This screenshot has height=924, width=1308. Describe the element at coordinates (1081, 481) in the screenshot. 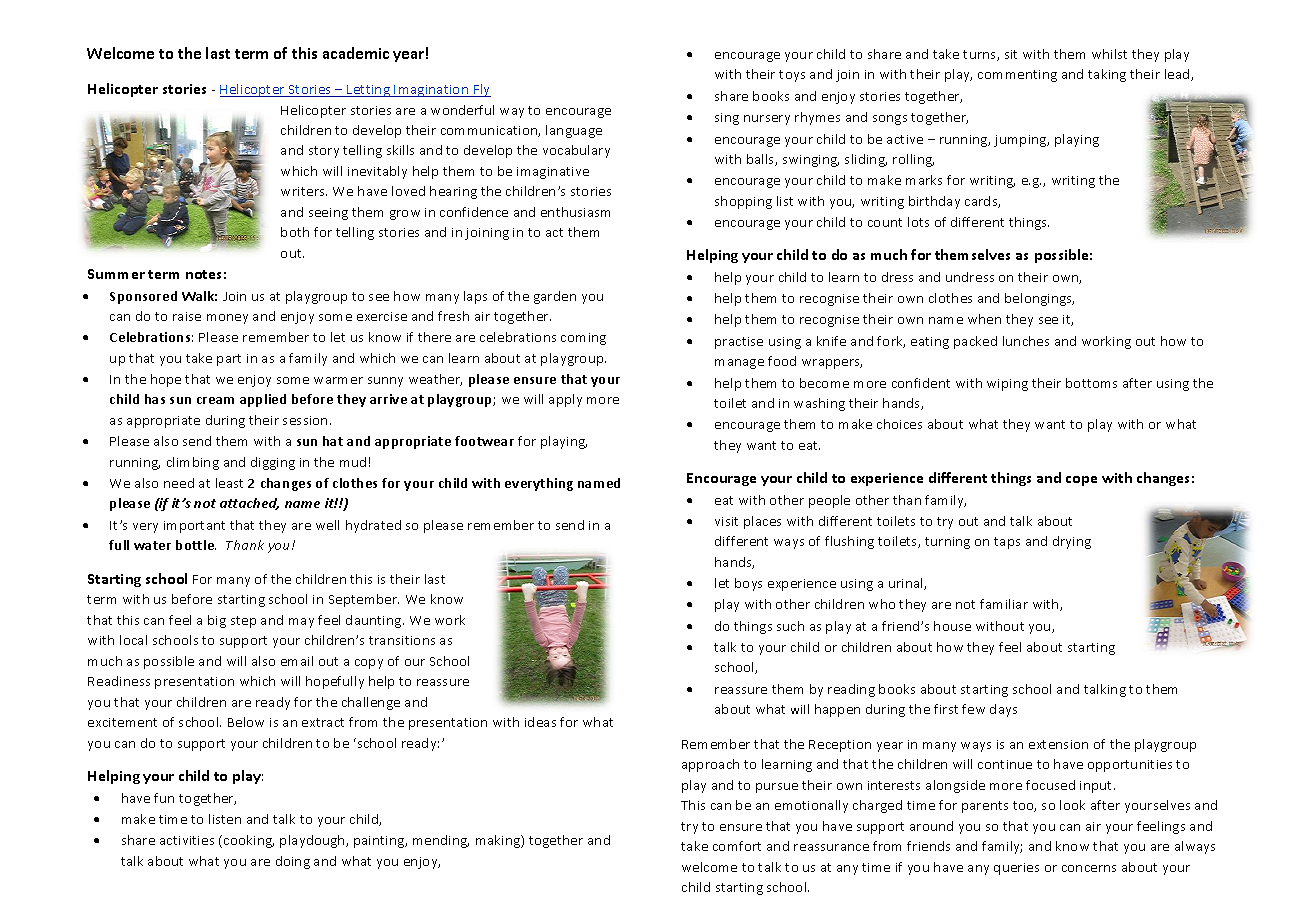

I see `cope` at that location.
